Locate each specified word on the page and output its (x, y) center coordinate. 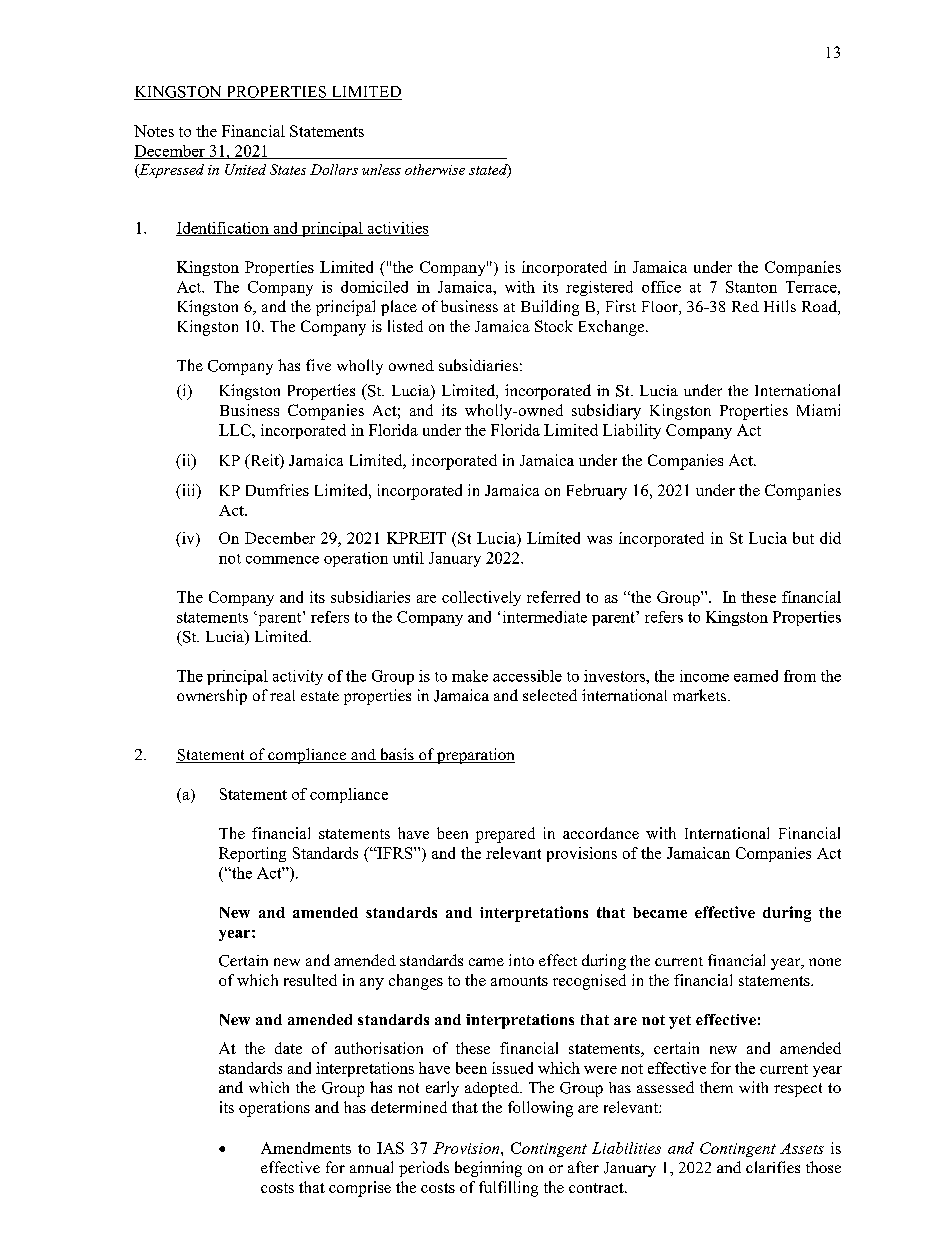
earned (756, 676)
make (470, 676)
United (245, 169)
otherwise (435, 169)
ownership (212, 697)
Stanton (751, 287)
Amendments (306, 1148)
